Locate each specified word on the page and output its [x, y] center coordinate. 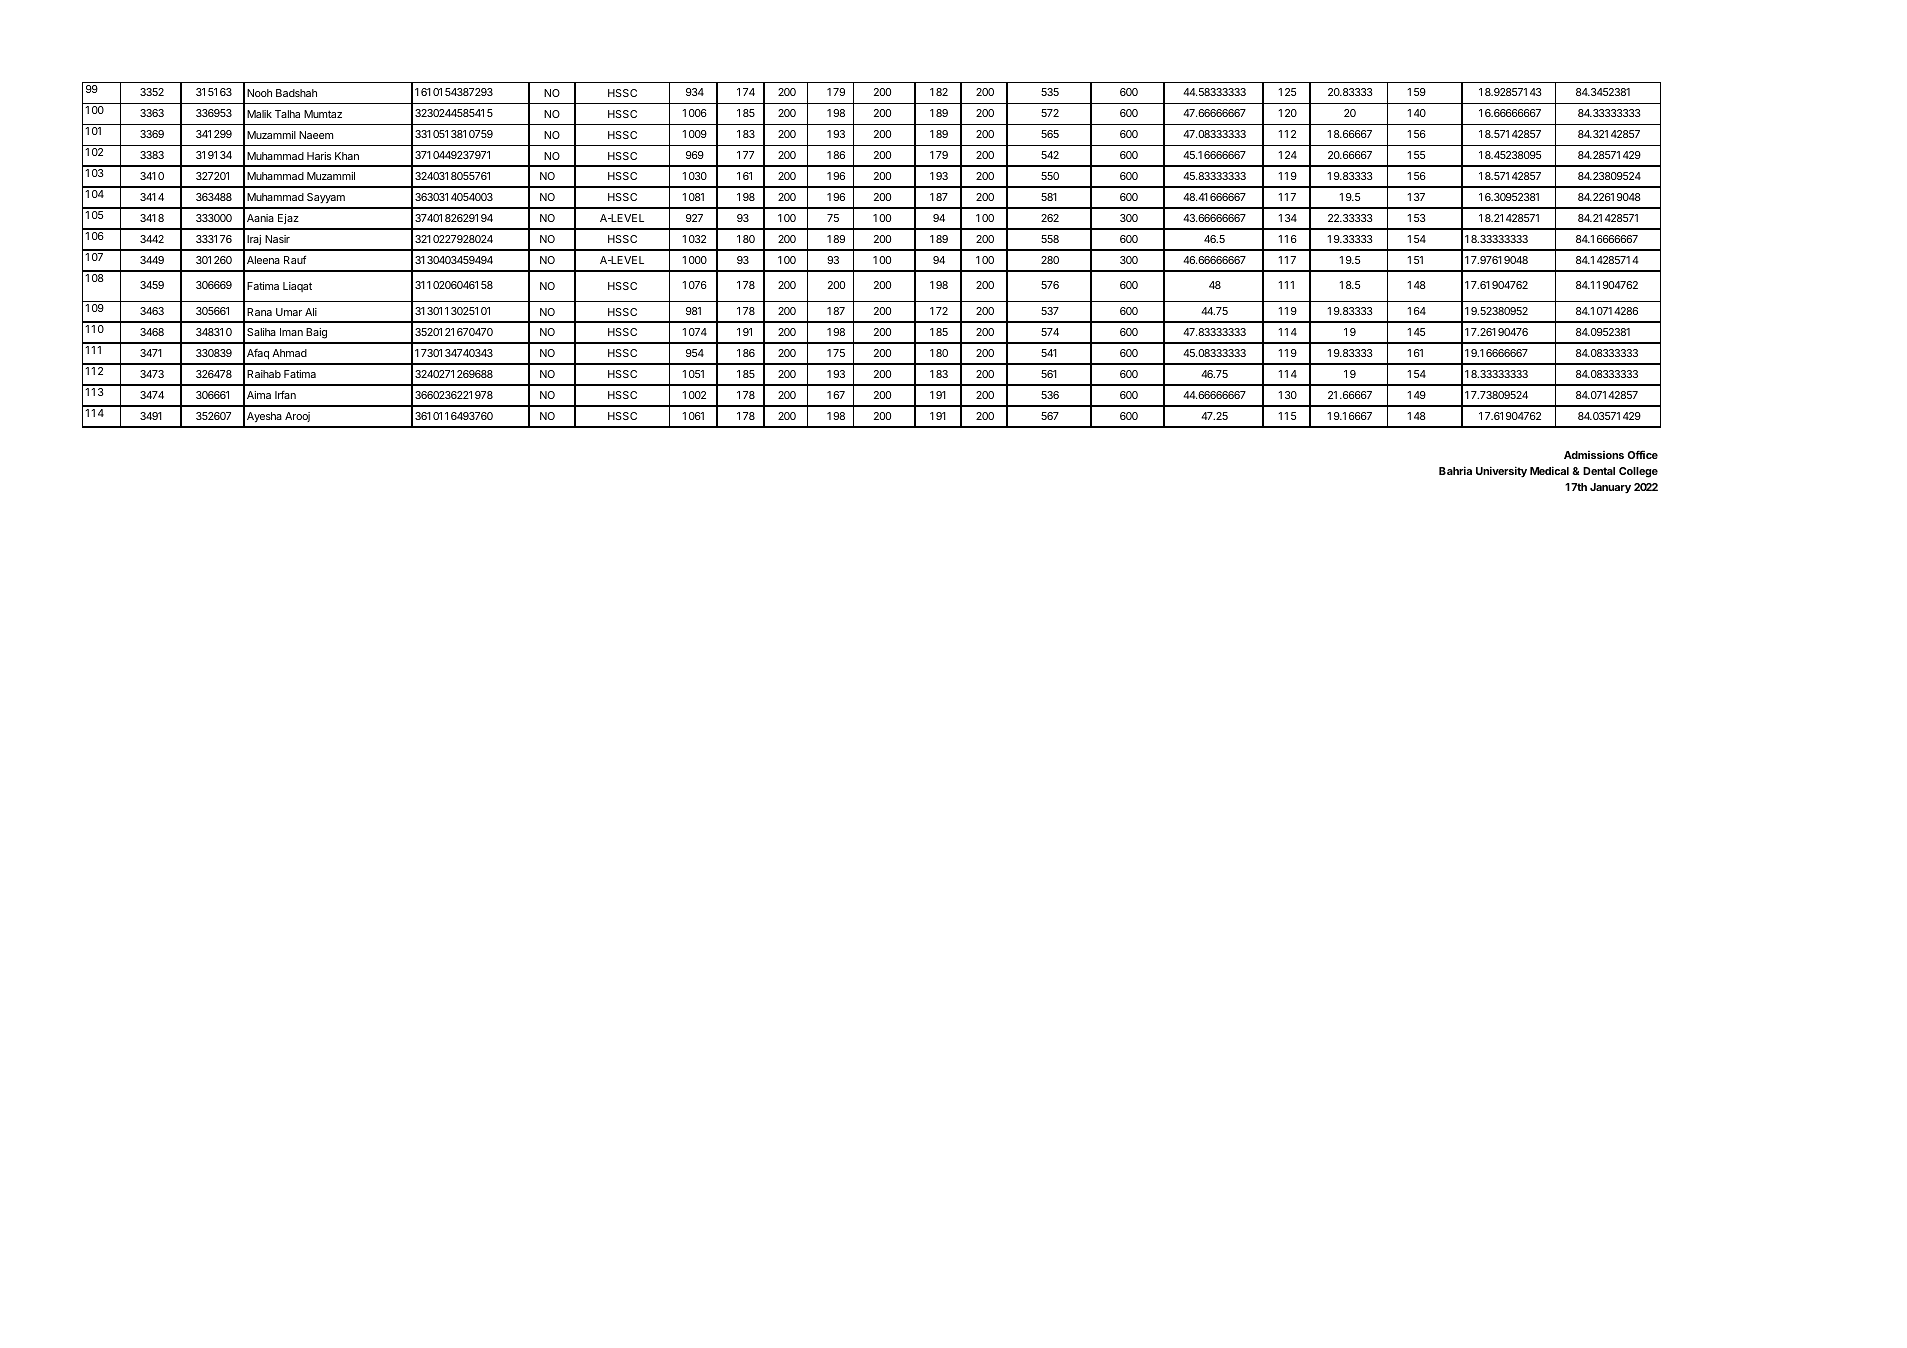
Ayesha [264, 417]
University [1501, 471]
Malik [259, 114]
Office [1643, 454]
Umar [289, 312]
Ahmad [289, 353]
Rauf [295, 259]
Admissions [1594, 455]
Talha [287, 114]
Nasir [277, 239]
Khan [347, 156]
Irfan [285, 395]
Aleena [263, 260]
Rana [259, 312]
